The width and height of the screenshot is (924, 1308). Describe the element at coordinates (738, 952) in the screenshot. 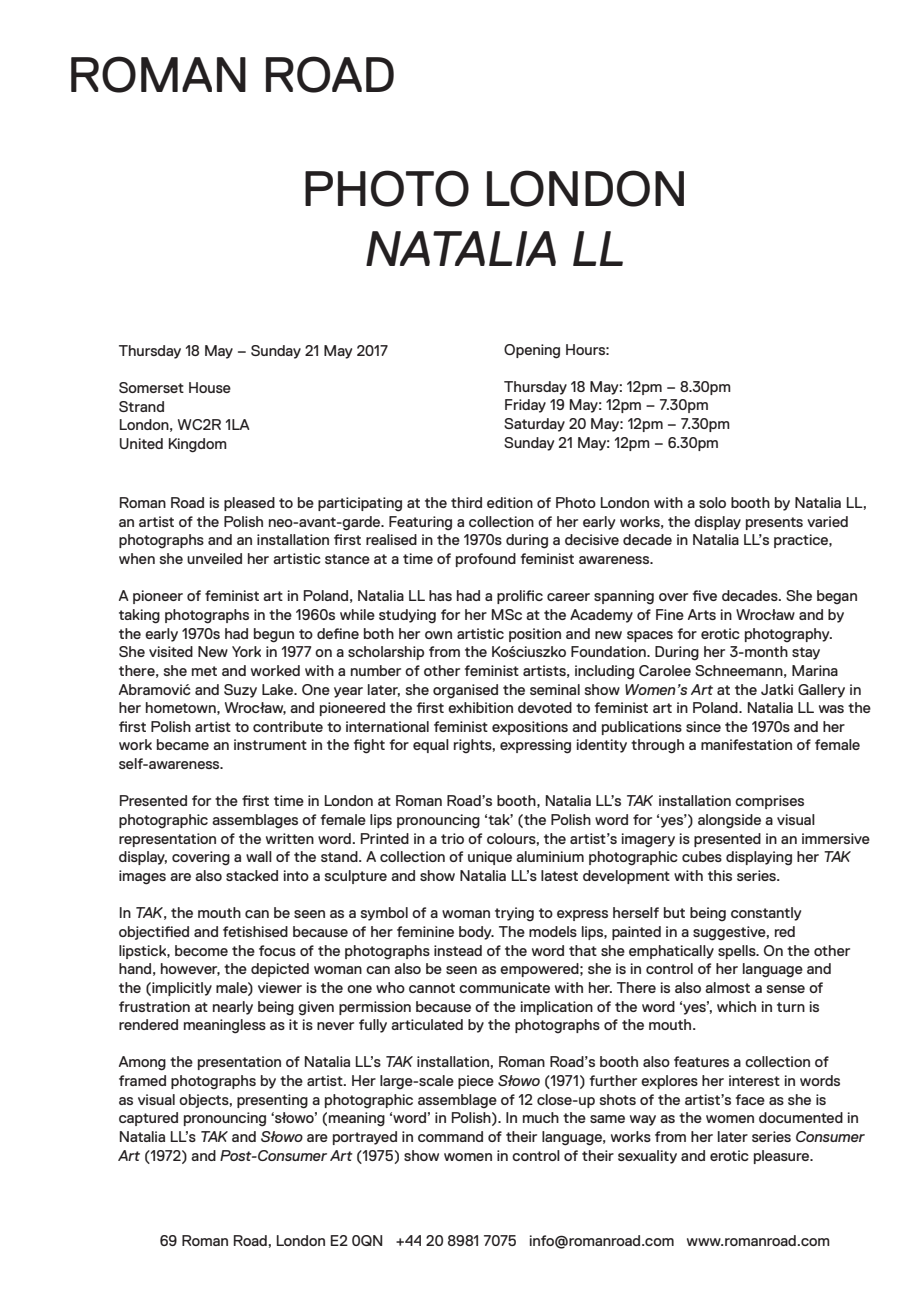

I see `spells` at that location.
